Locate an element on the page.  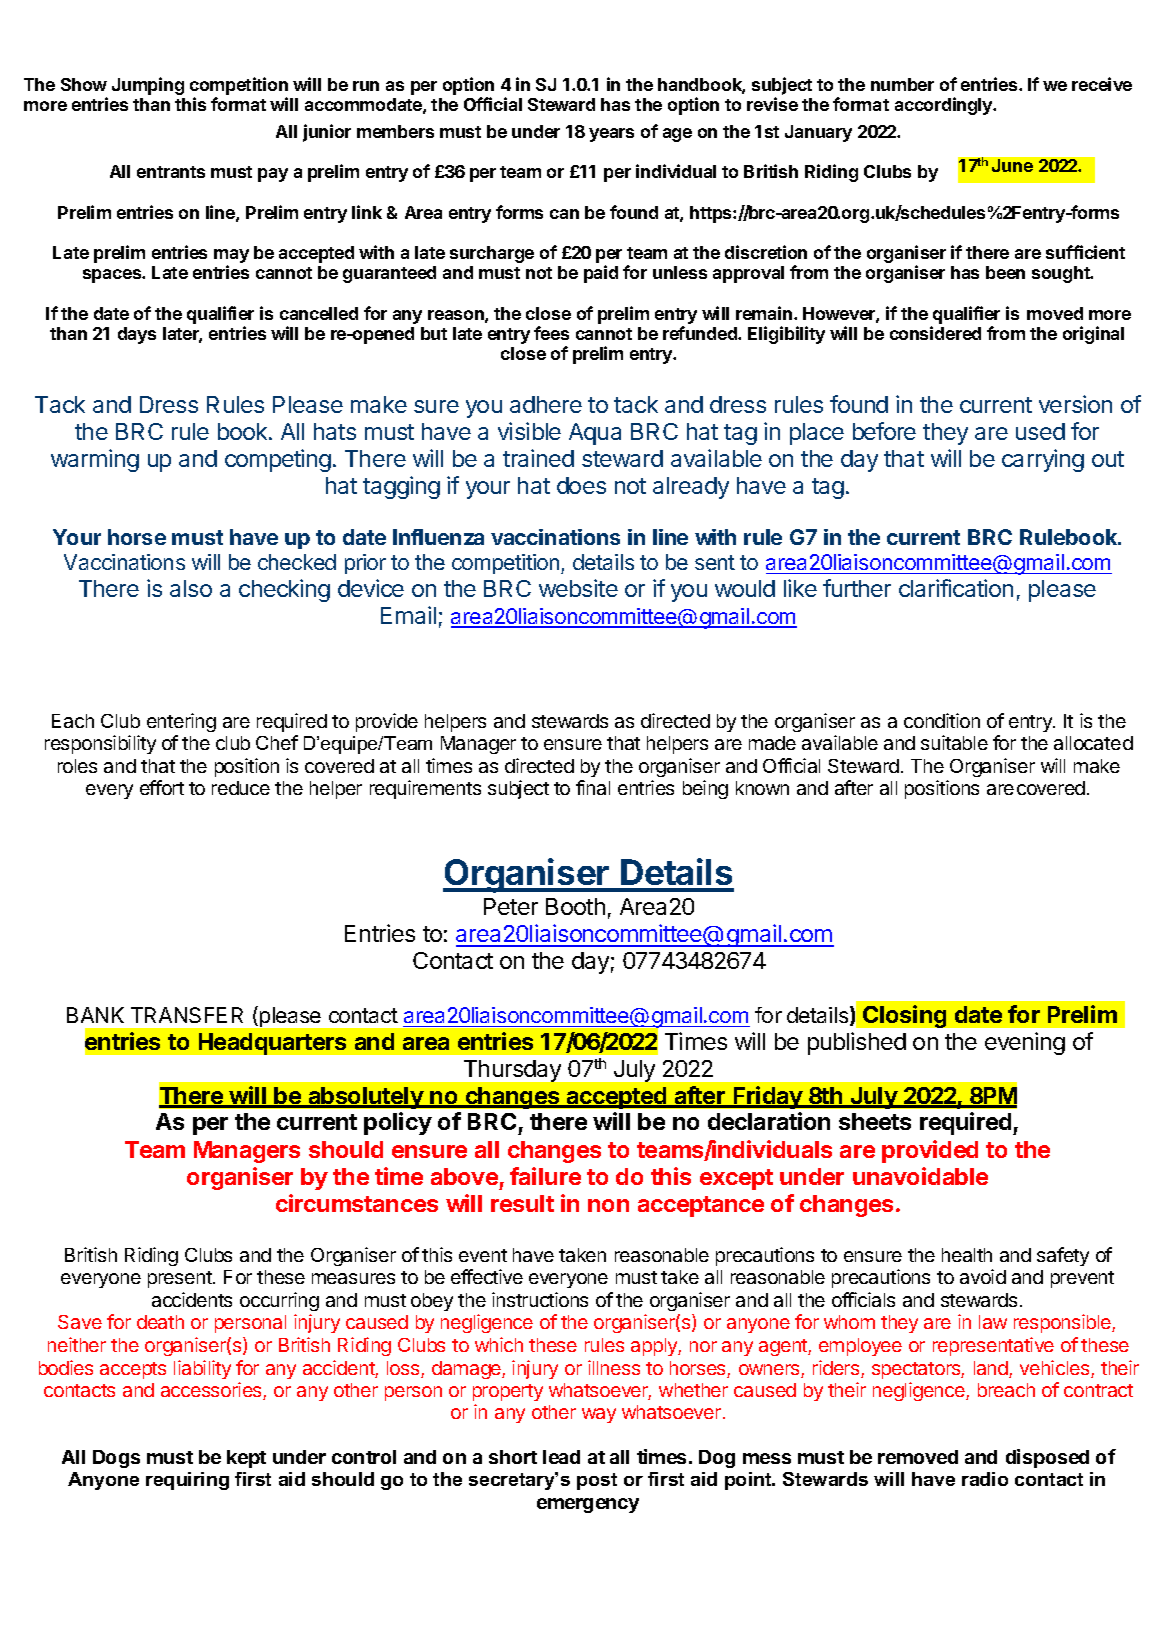
lead is located at coordinates (561, 1457).
